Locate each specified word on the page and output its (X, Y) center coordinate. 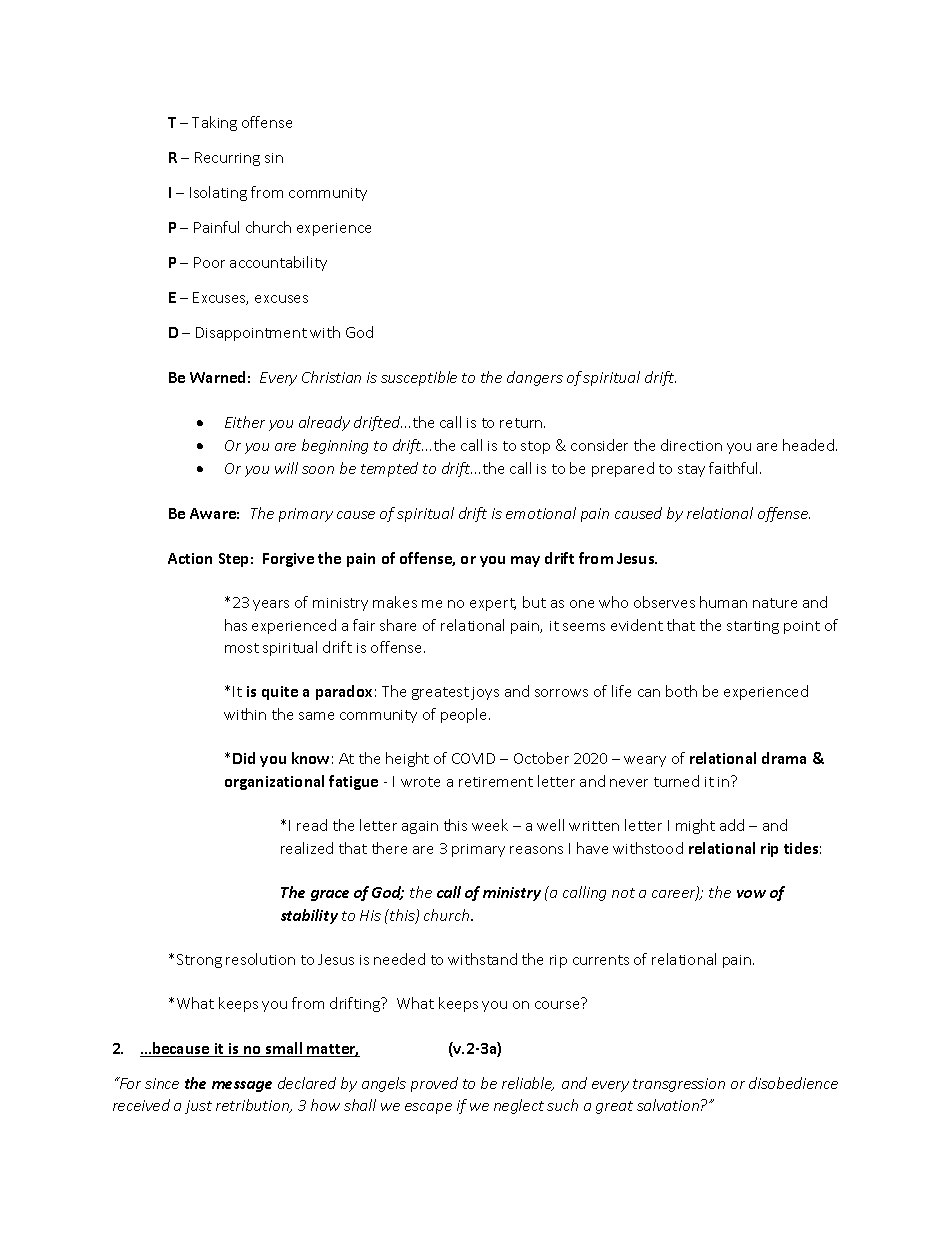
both (681, 691)
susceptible (419, 378)
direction (691, 445)
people (465, 715)
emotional (541, 513)
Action (190, 558)
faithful (735, 468)
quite (280, 693)
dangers (535, 378)
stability (309, 916)
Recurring (227, 159)
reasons (536, 850)
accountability (278, 263)
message (242, 1086)
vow (751, 894)
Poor (209, 262)
